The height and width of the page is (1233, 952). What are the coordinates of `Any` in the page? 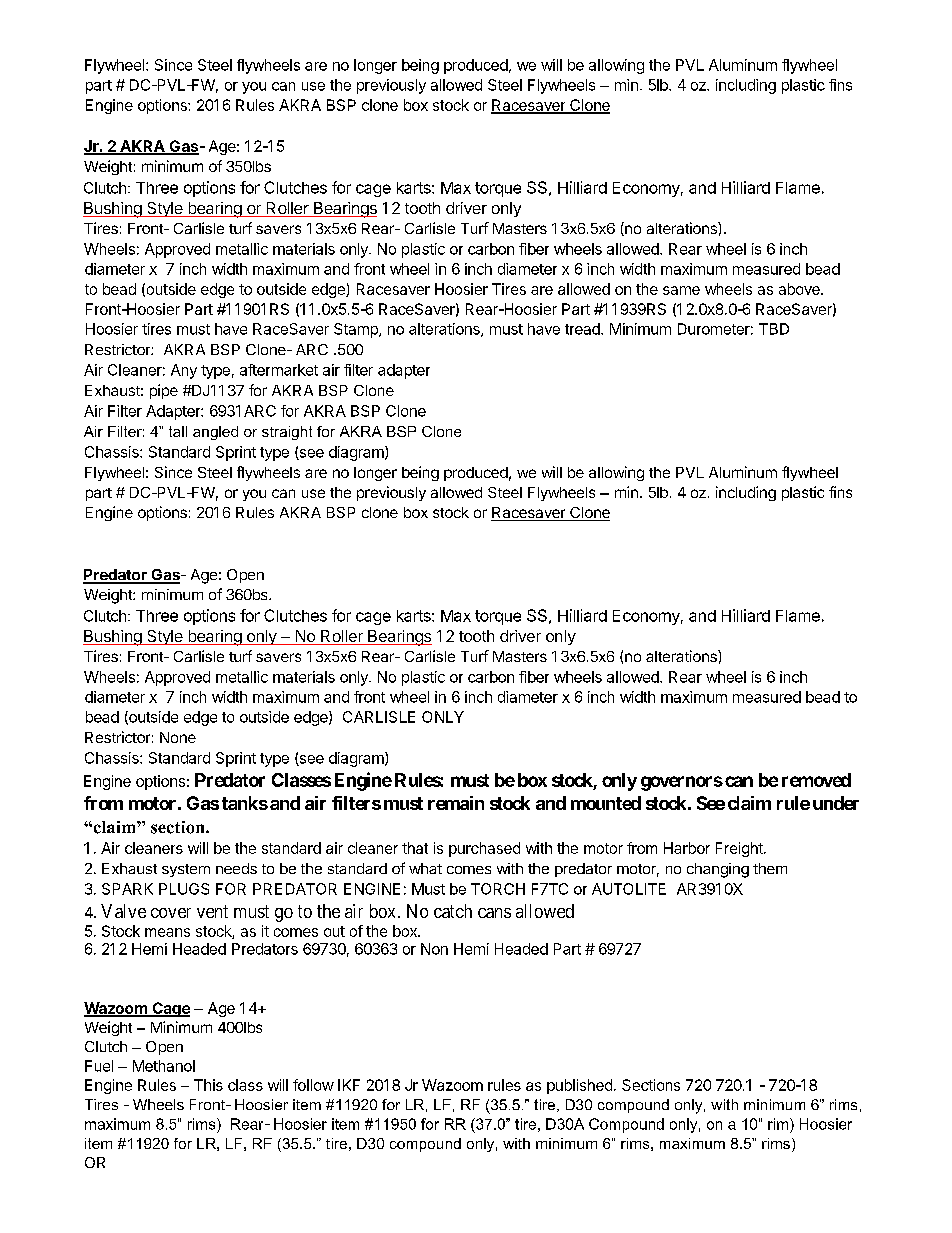 It's located at (184, 371).
